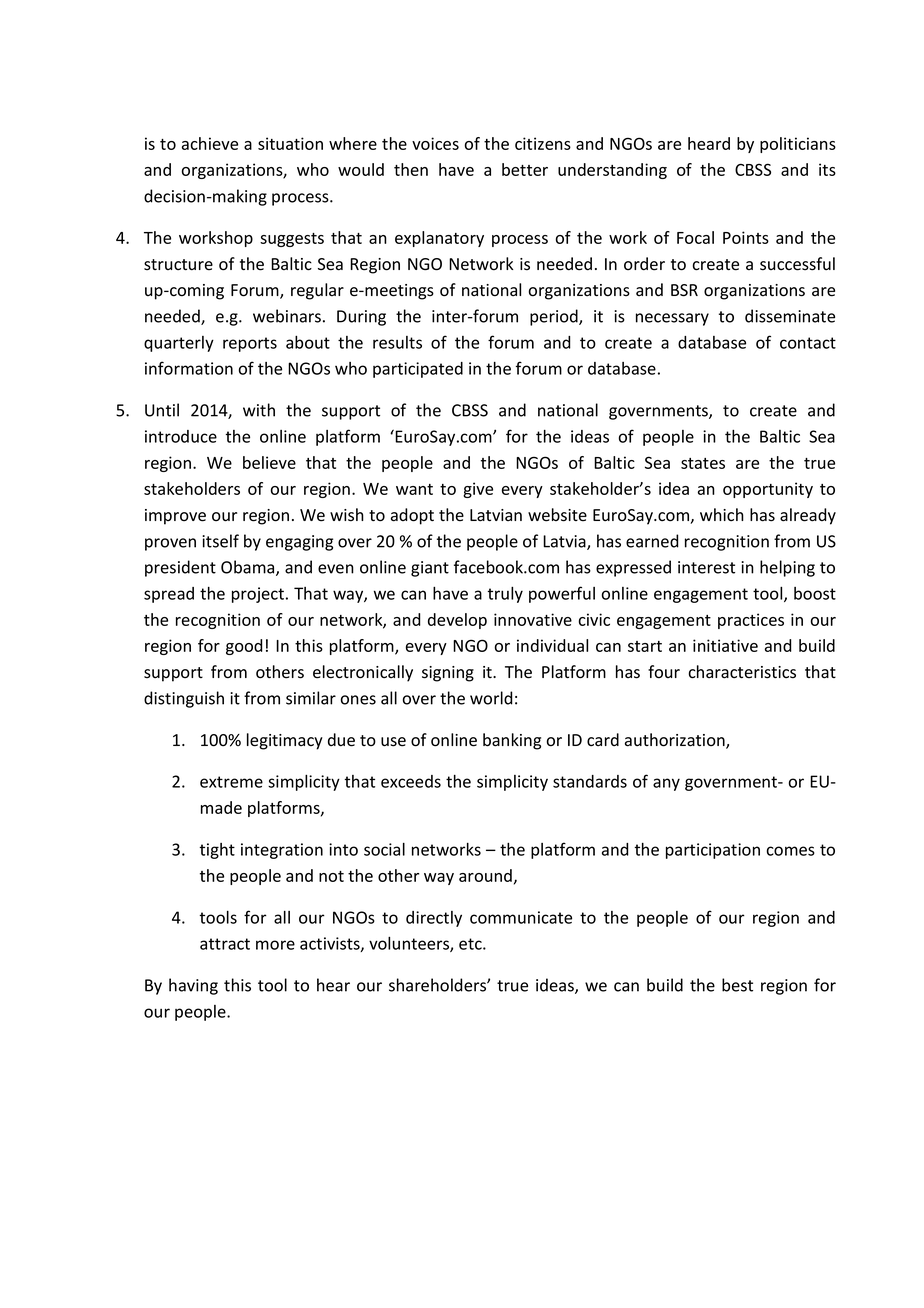 This document has width=924, height=1308. What do you see at coordinates (210, 143) in the document?
I see `achieve` at bounding box center [210, 143].
